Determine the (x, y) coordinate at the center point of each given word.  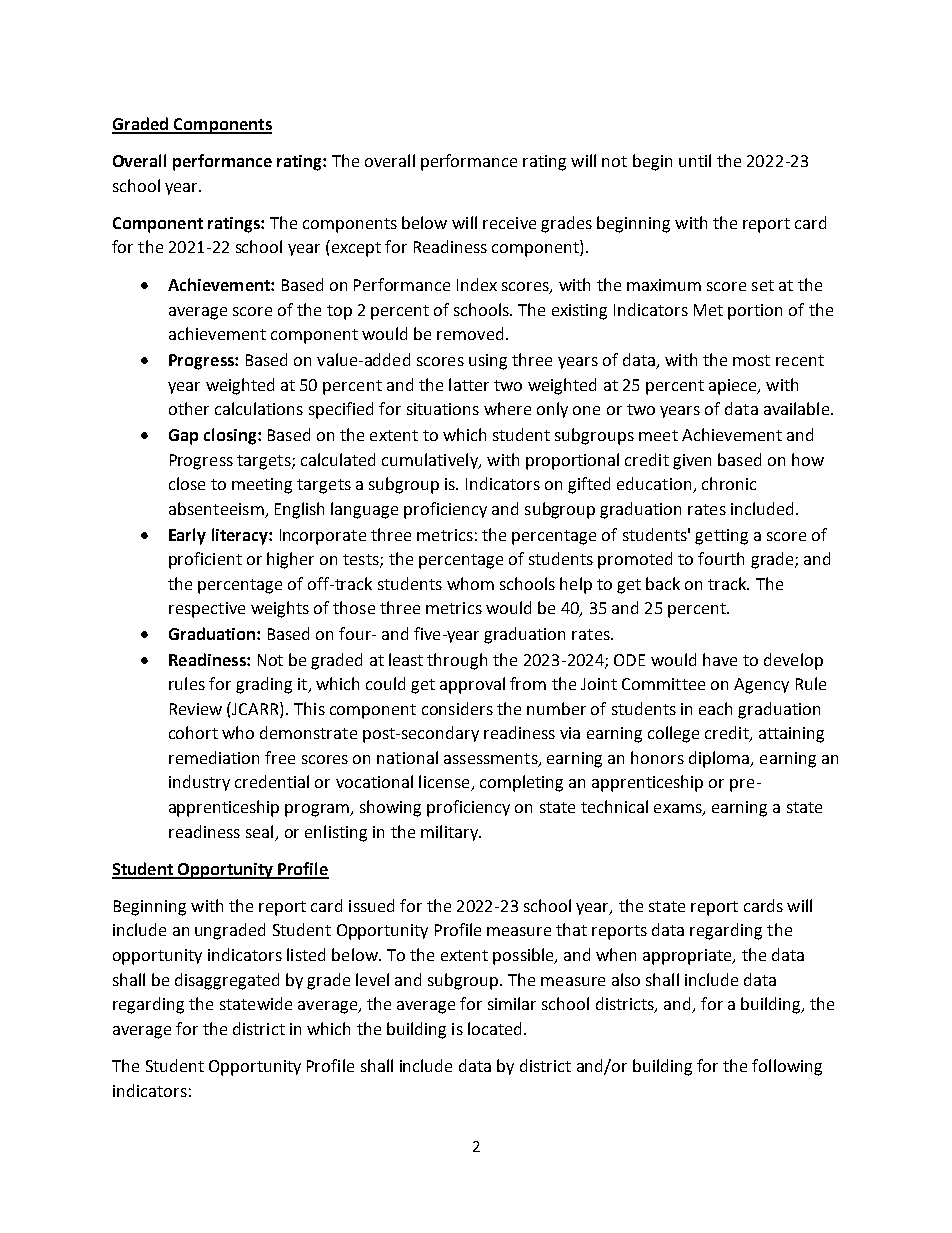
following (787, 1067)
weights (280, 609)
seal (259, 831)
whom (470, 583)
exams (679, 810)
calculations (259, 408)
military (450, 833)
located (494, 1028)
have (720, 659)
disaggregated (227, 981)
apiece (734, 387)
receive (509, 223)
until (695, 160)
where (507, 408)
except (355, 248)
